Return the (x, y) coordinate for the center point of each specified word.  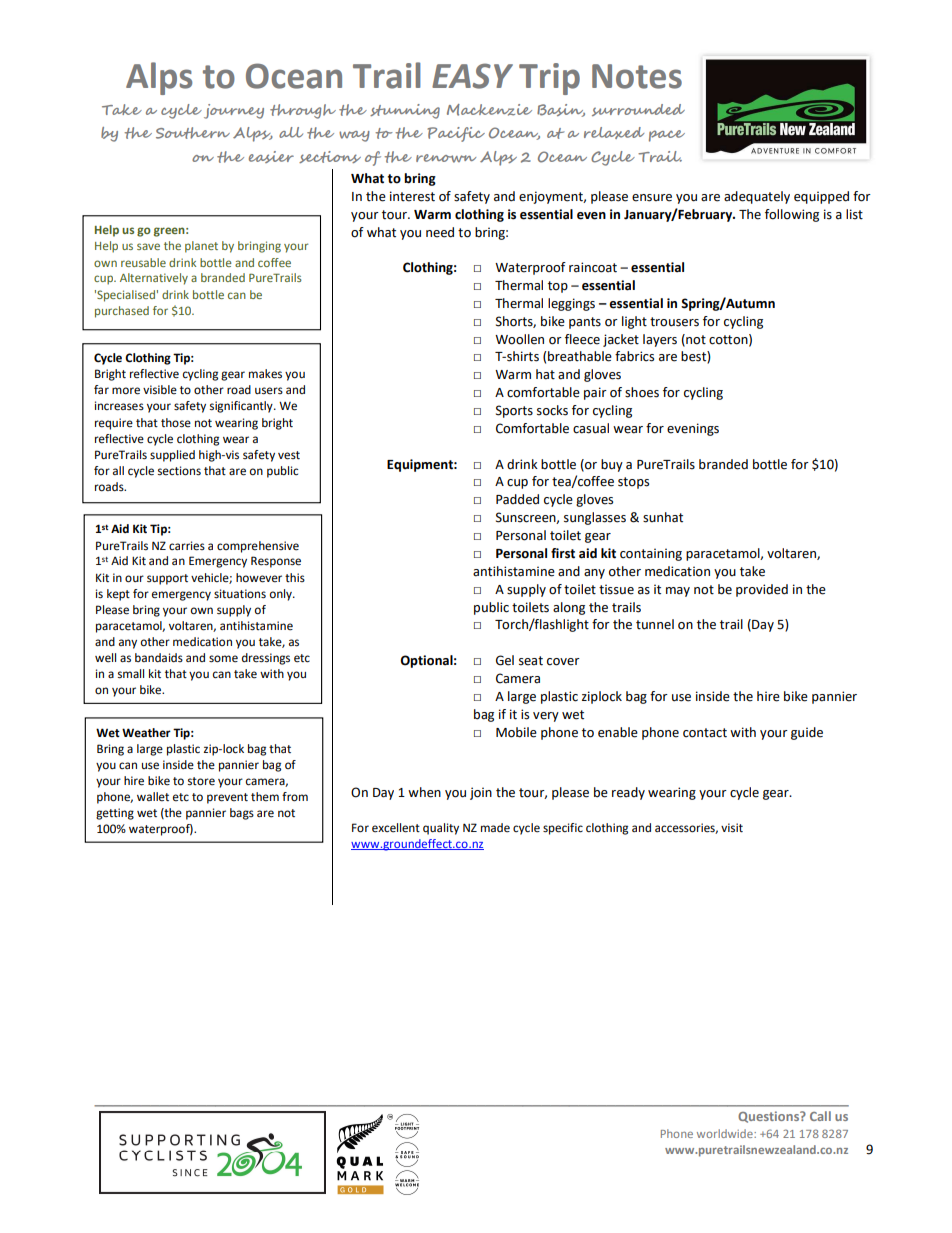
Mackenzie (489, 110)
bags (242, 814)
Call (820, 1116)
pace (667, 136)
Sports (514, 411)
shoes (642, 392)
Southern (193, 133)
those (176, 423)
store (201, 781)
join (481, 793)
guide (807, 733)
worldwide (726, 1133)
